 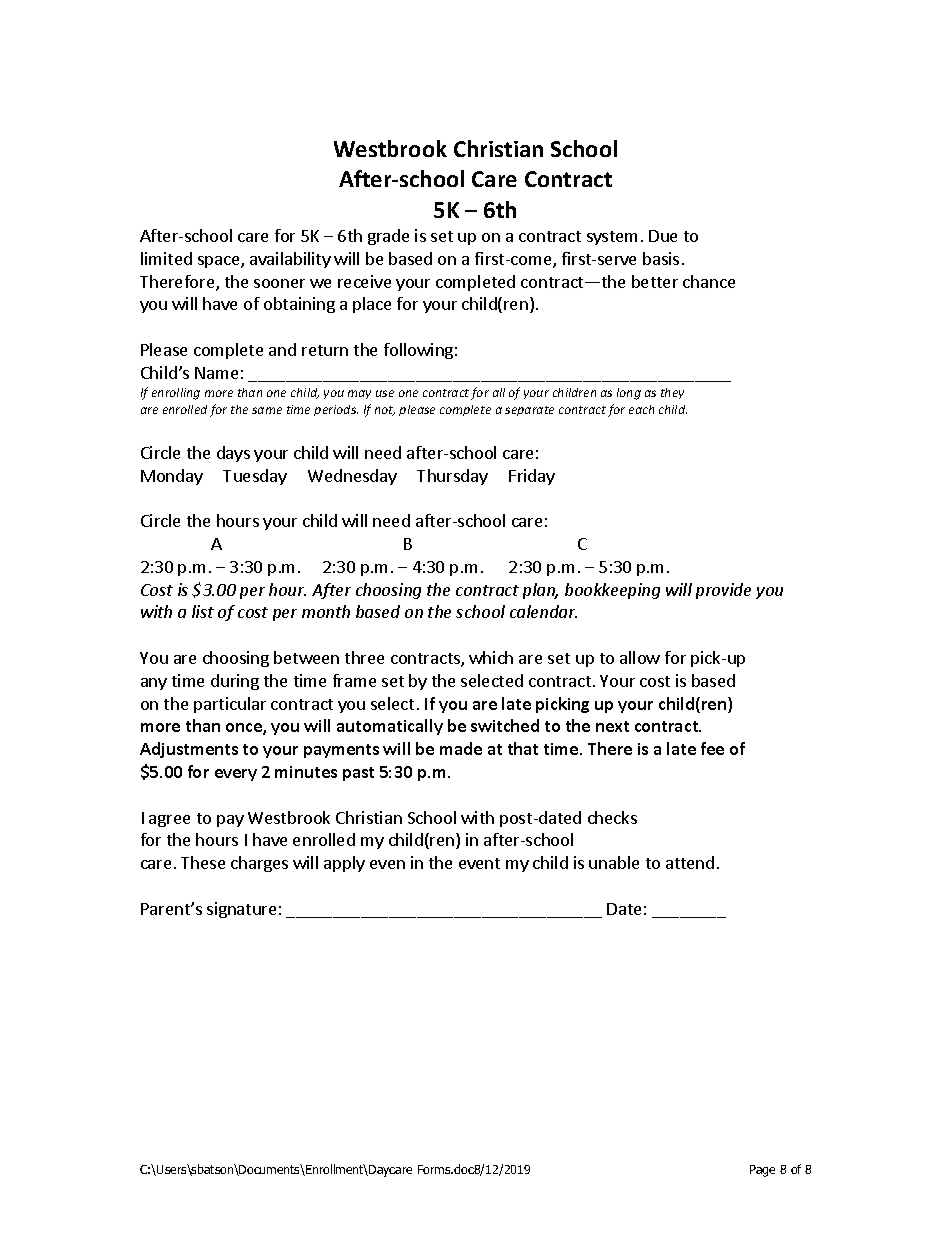 What do you see at coordinates (230, 705) in the screenshot?
I see `particular` at bounding box center [230, 705].
